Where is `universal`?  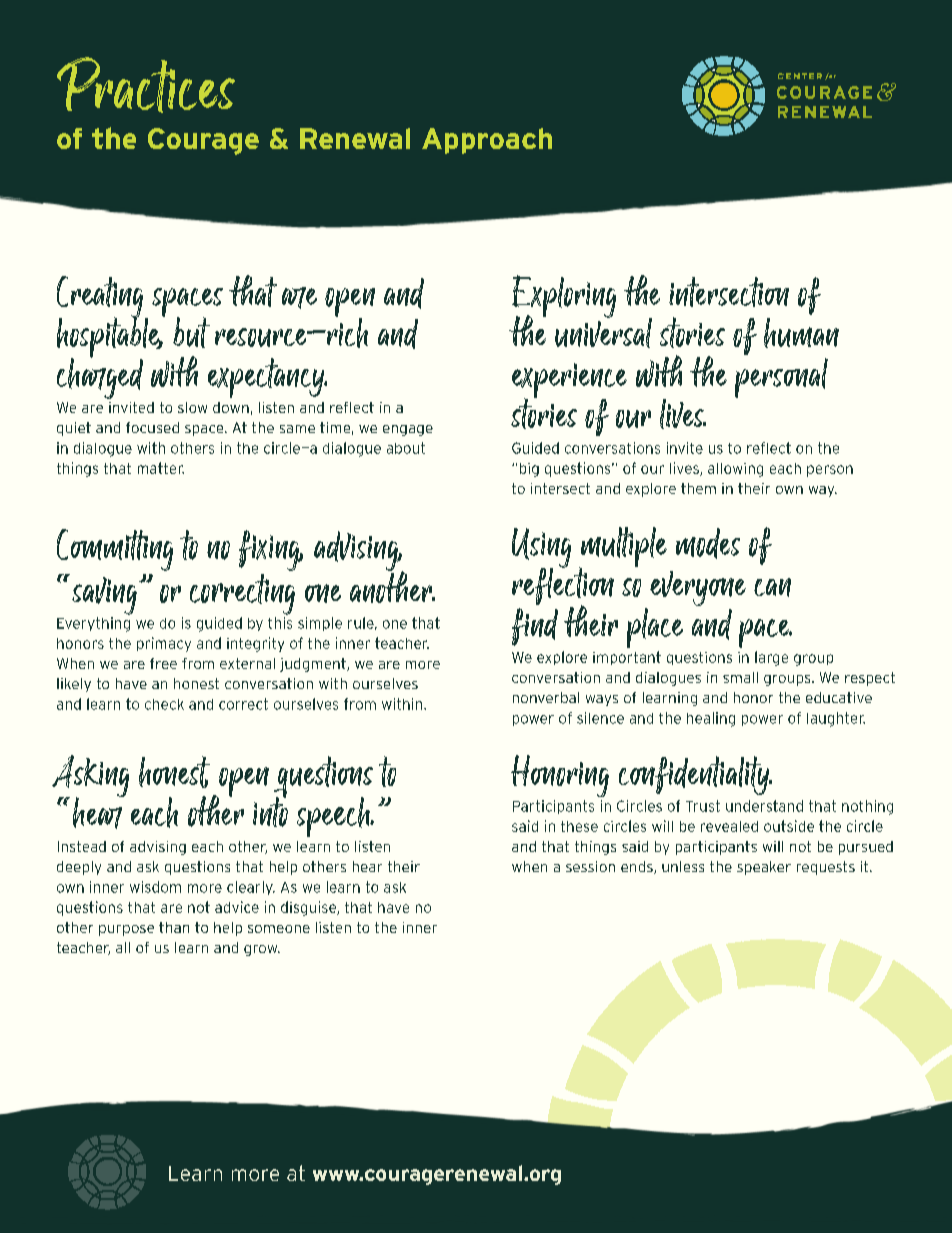
universal is located at coordinates (603, 331).
